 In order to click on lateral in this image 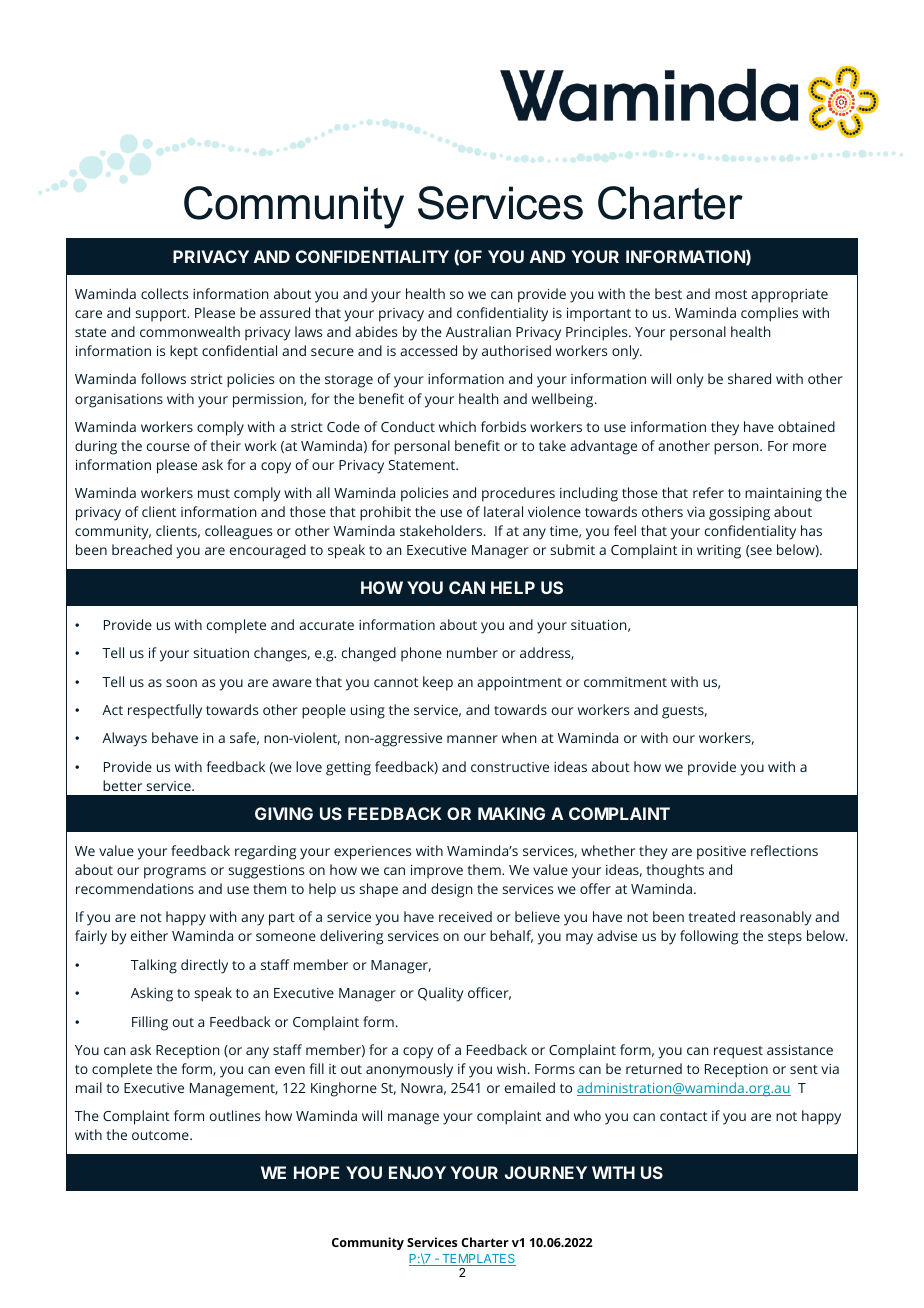, I will do `click(503, 511)`.
